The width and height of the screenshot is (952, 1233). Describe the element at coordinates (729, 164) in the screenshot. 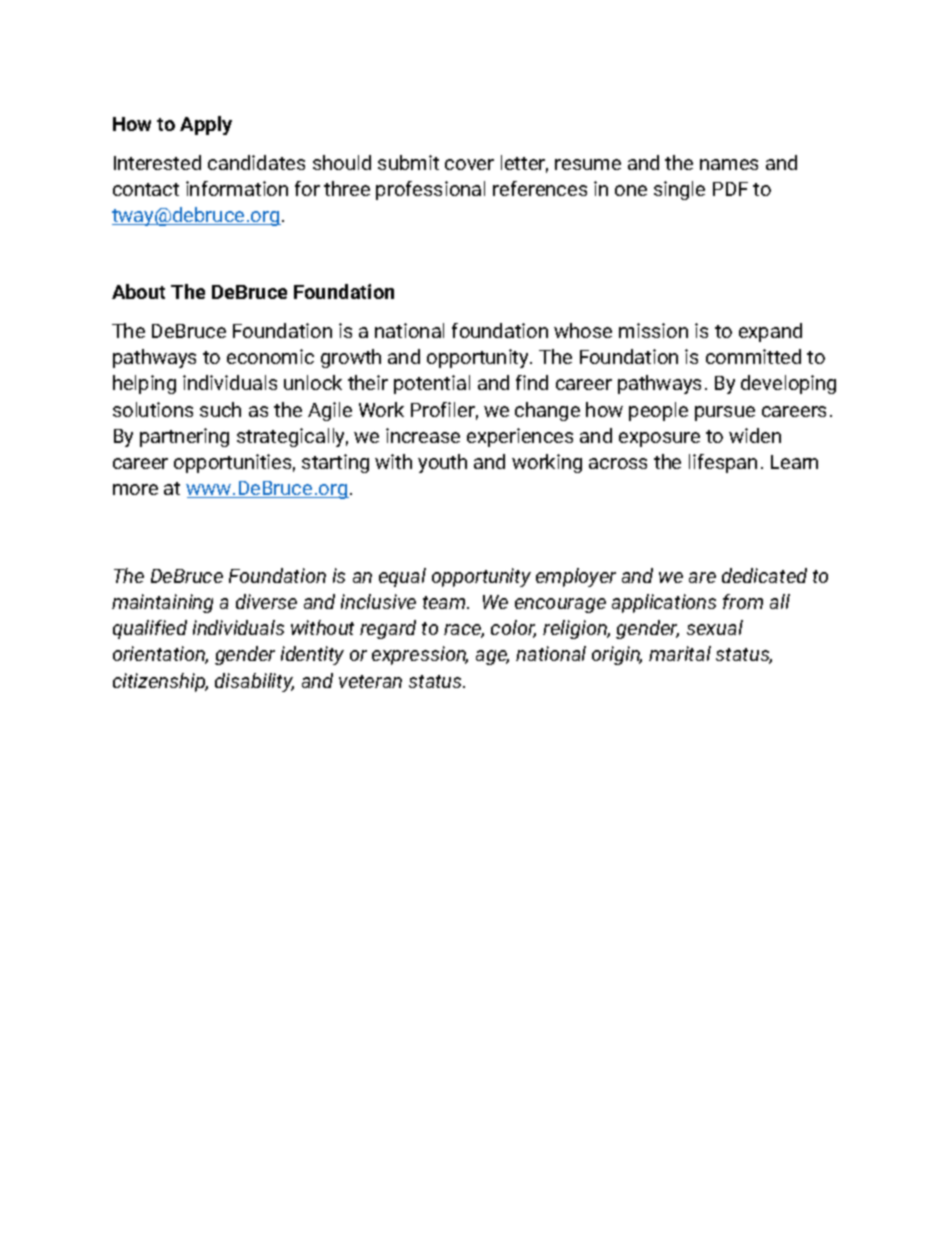

I see `names` at that location.
